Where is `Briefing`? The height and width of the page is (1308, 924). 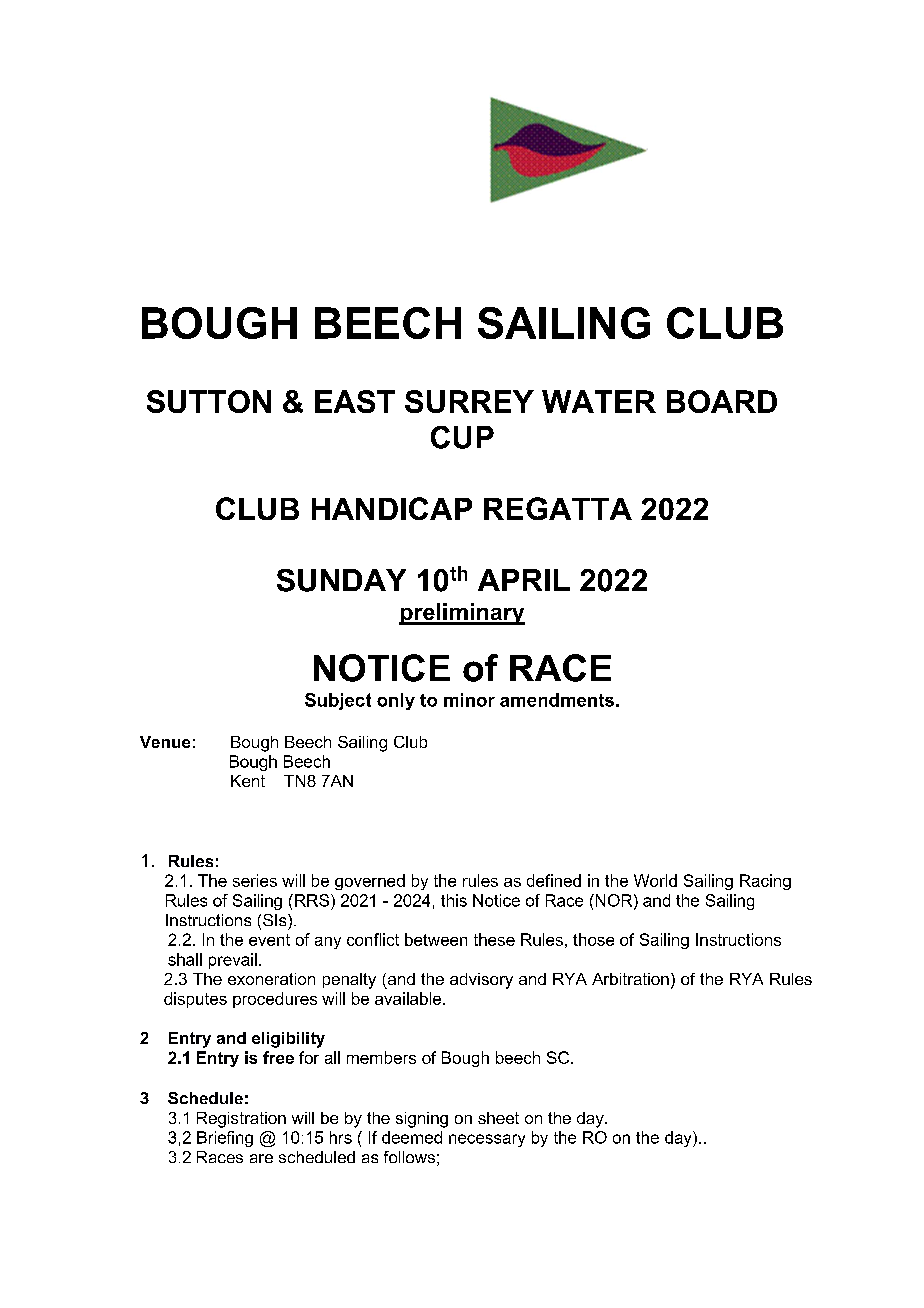
Briefing is located at coordinates (225, 1139).
